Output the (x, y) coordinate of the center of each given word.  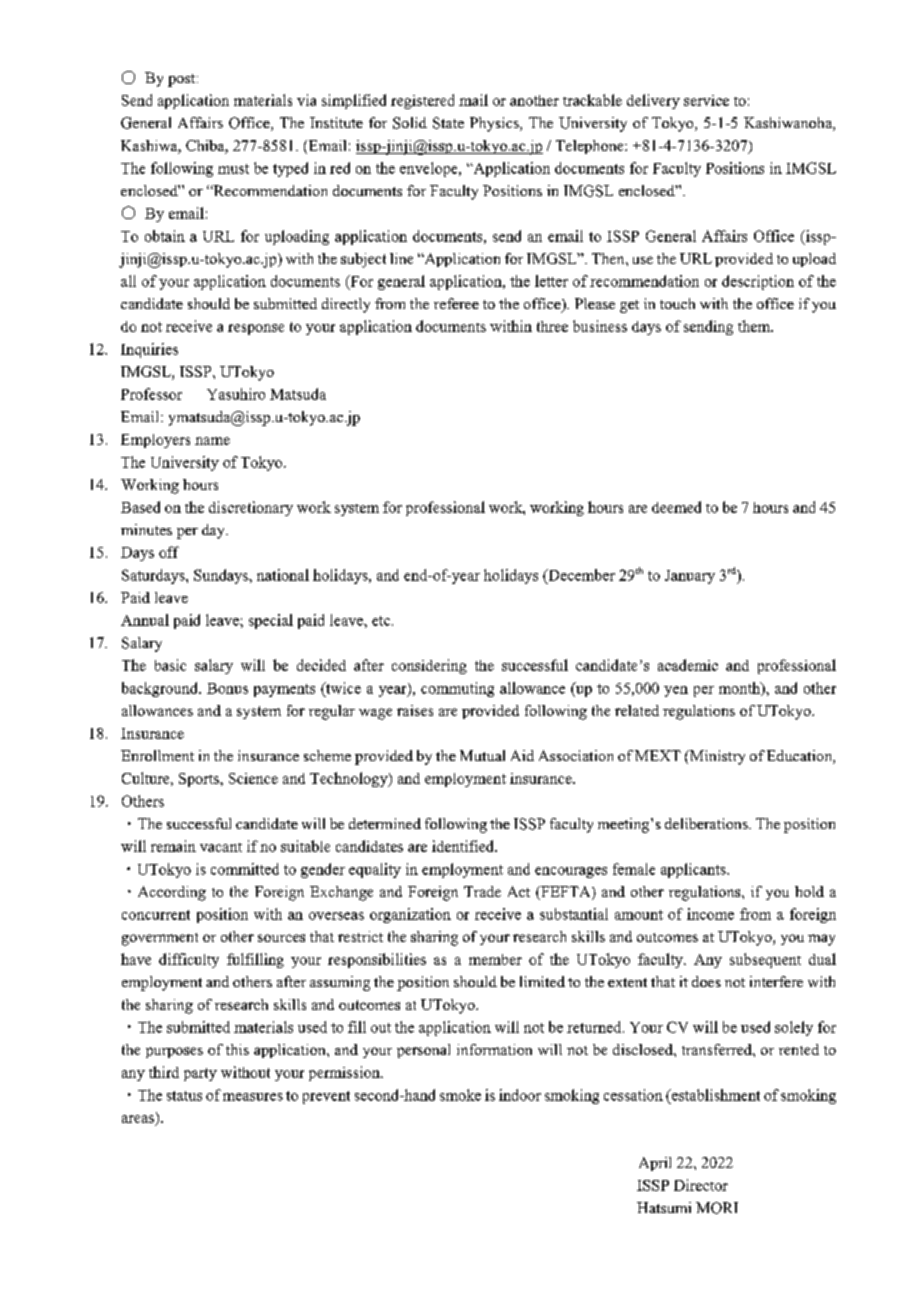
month (740, 689)
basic (170, 665)
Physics (495, 124)
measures (253, 1097)
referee (456, 303)
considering (429, 666)
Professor (151, 394)
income (710, 914)
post (183, 80)
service (706, 100)
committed (245, 869)
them (755, 326)
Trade (482, 891)
